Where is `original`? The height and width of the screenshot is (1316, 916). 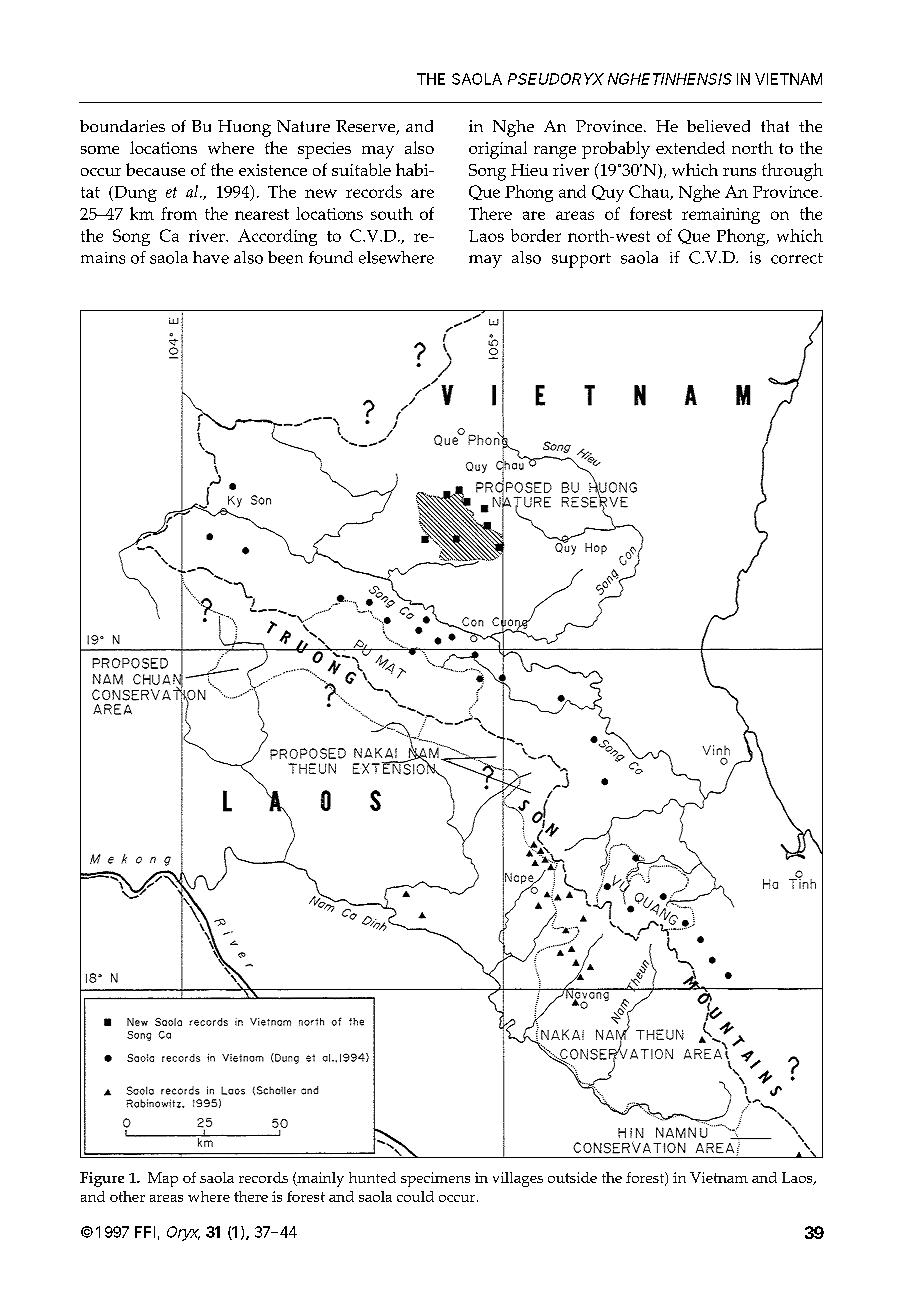
original is located at coordinates (498, 150).
